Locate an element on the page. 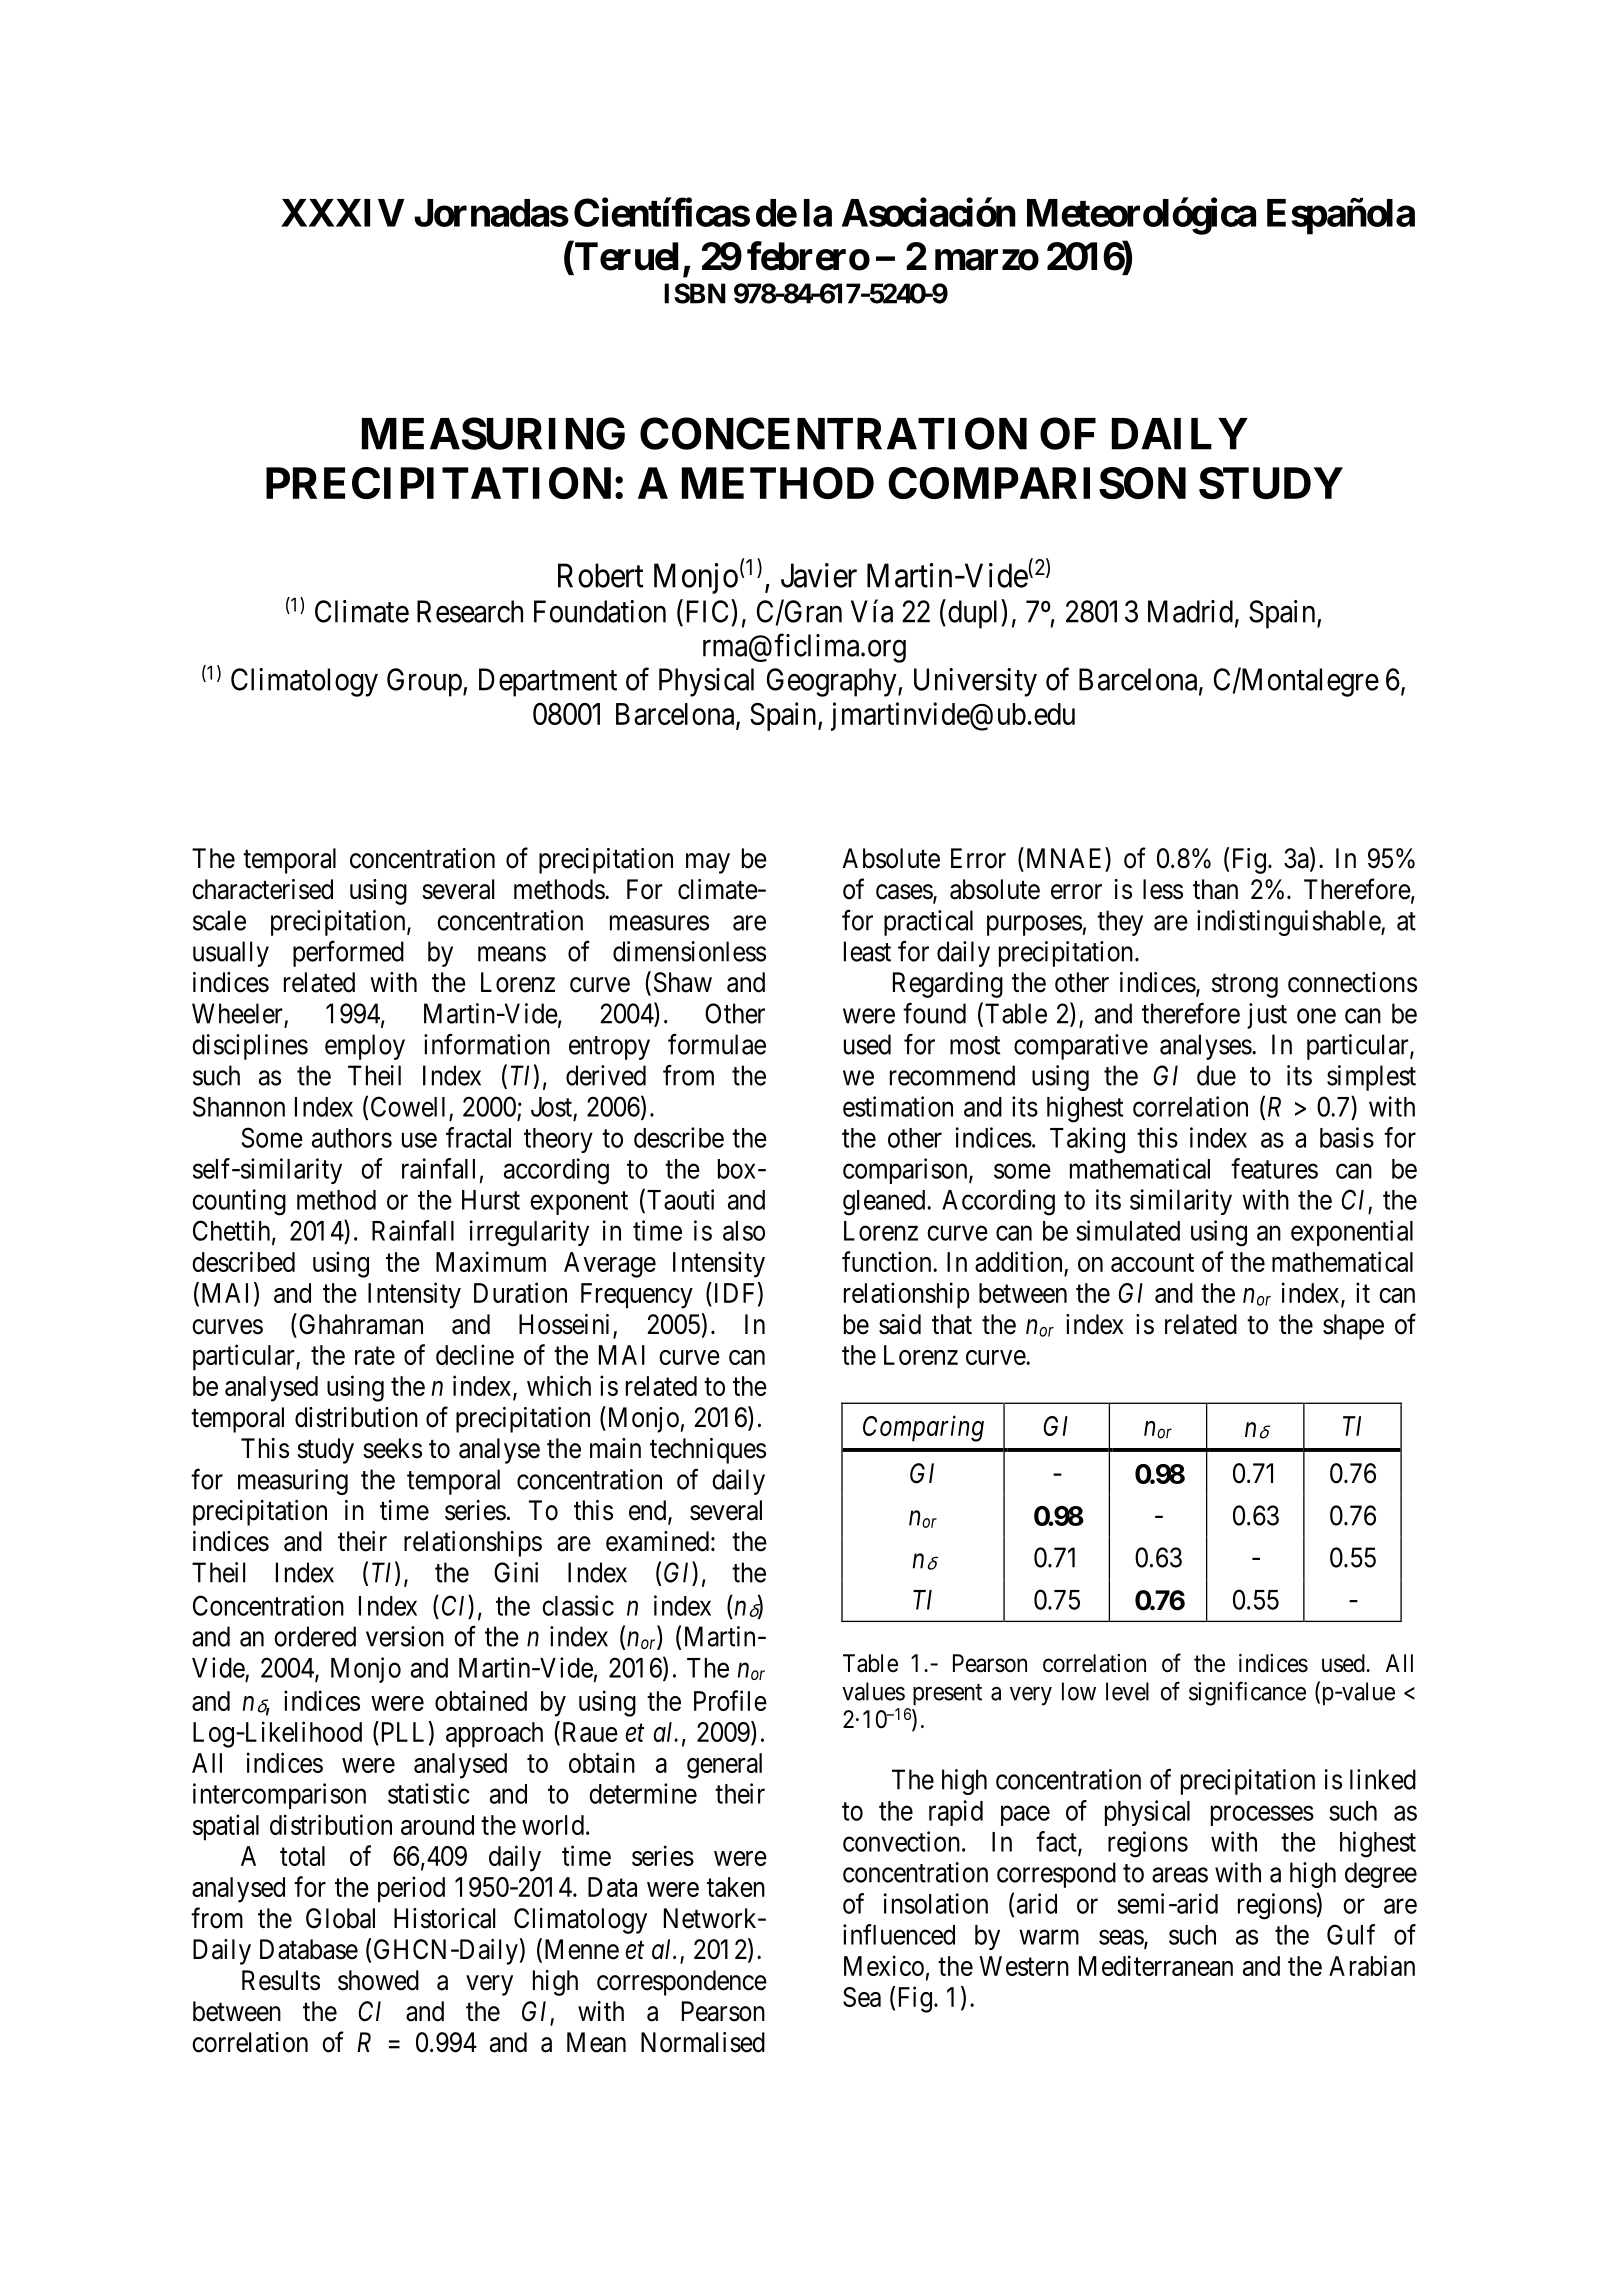 Image resolution: width=1607 pixels, height=2274 pixels. showed is located at coordinates (378, 1980).
